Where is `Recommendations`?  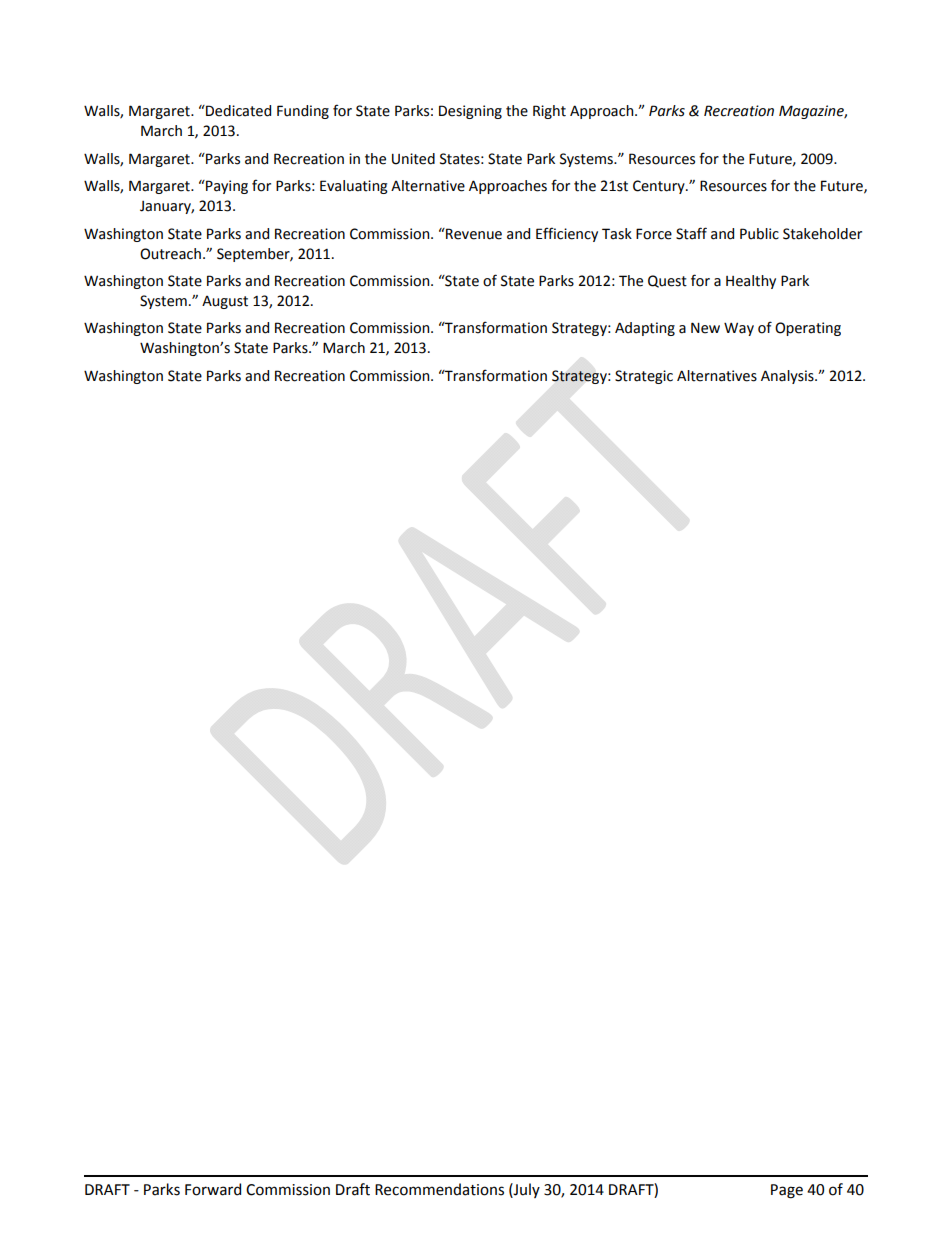 Recommendations is located at coordinates (439, 1189).
